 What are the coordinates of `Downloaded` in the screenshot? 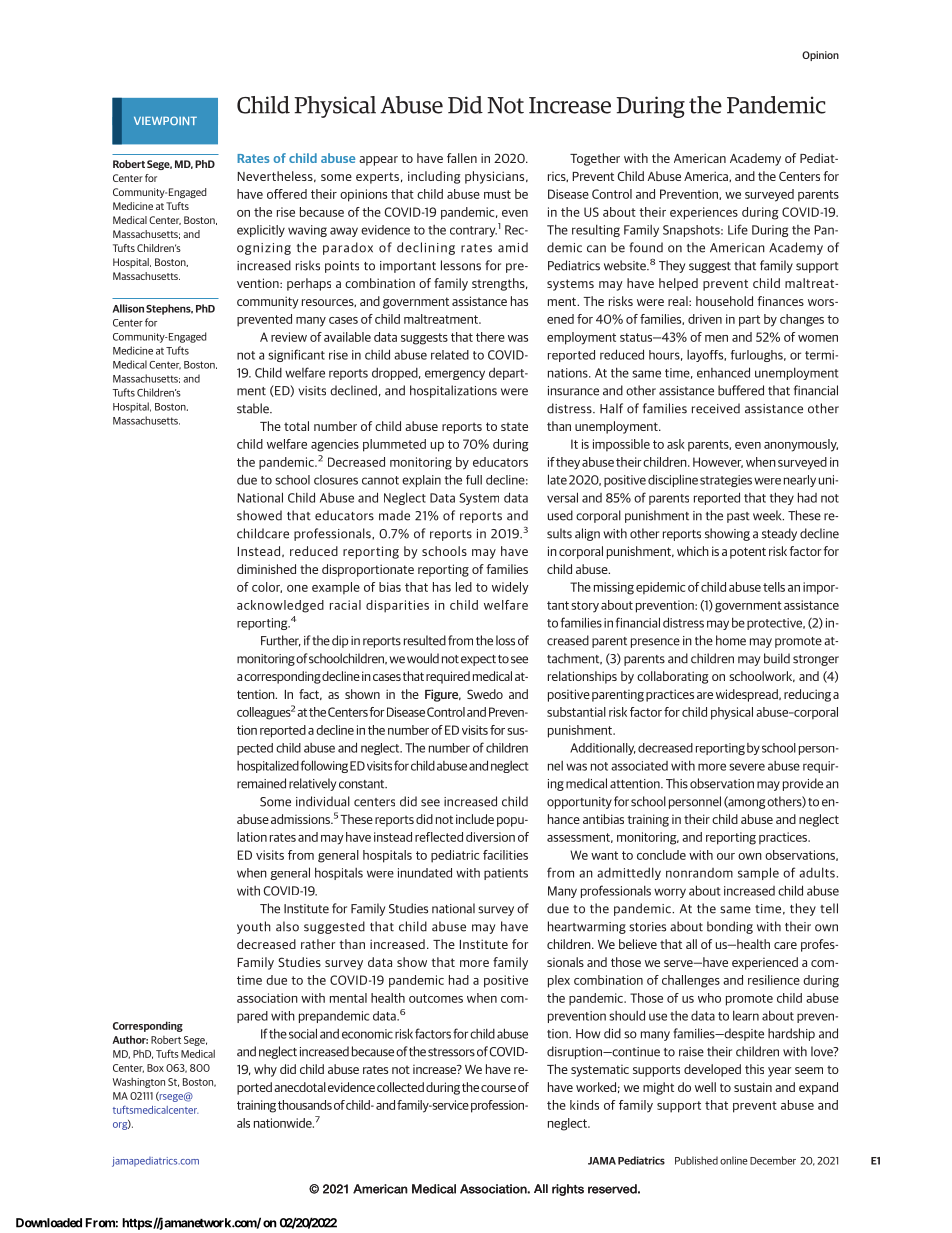 It's located at (49, 1223).
